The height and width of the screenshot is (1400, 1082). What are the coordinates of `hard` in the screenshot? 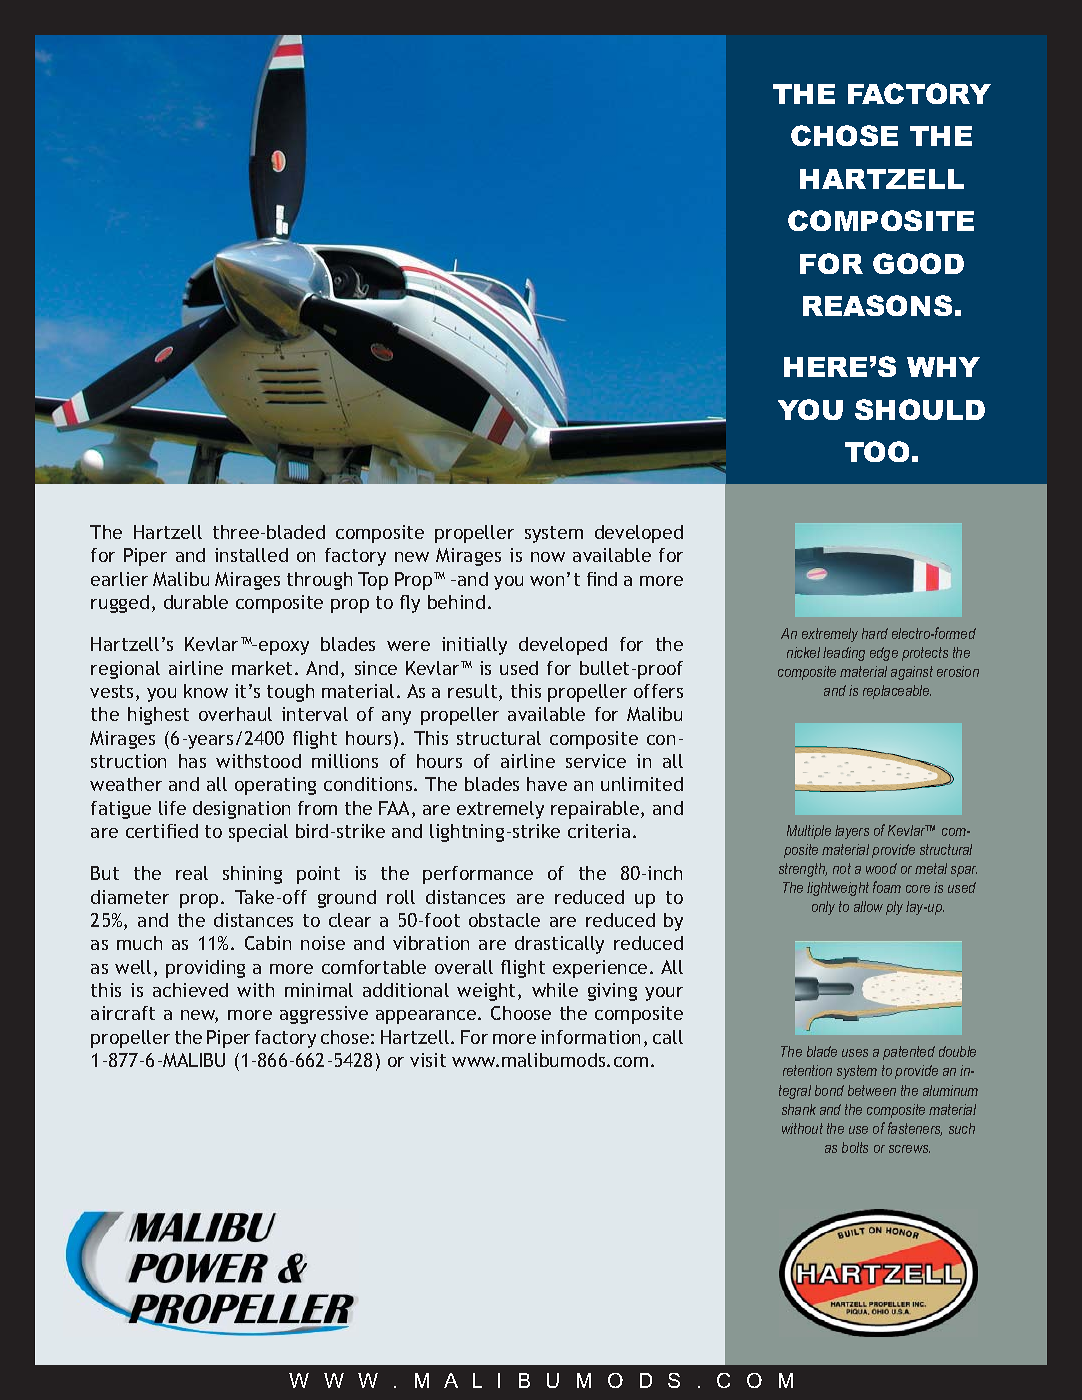 It's located at (875, 633).
